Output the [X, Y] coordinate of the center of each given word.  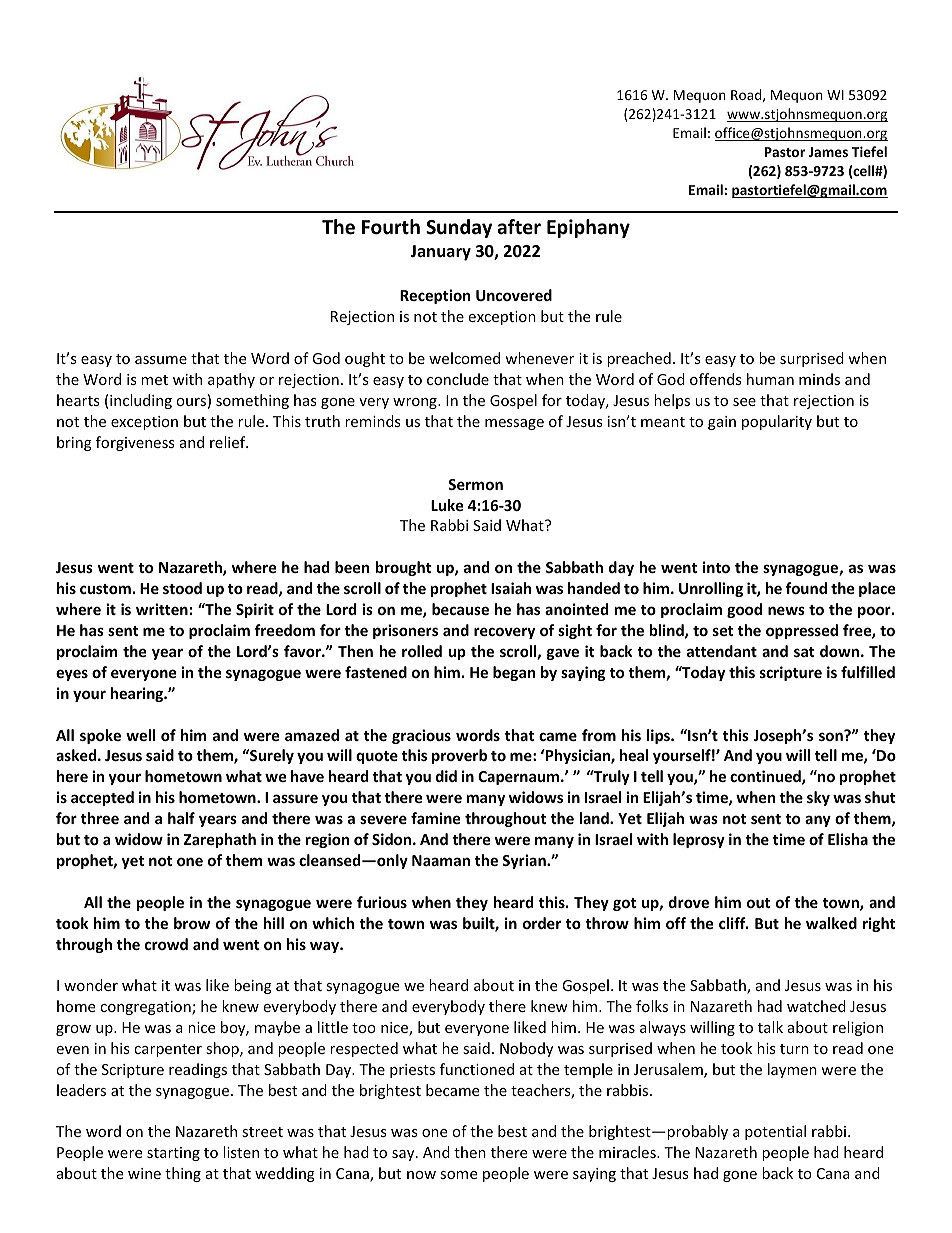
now [421, 1175]
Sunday [459, 228]
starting [173, 1154]
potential [775, 1132]
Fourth [391, 227]
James [828, 152]
